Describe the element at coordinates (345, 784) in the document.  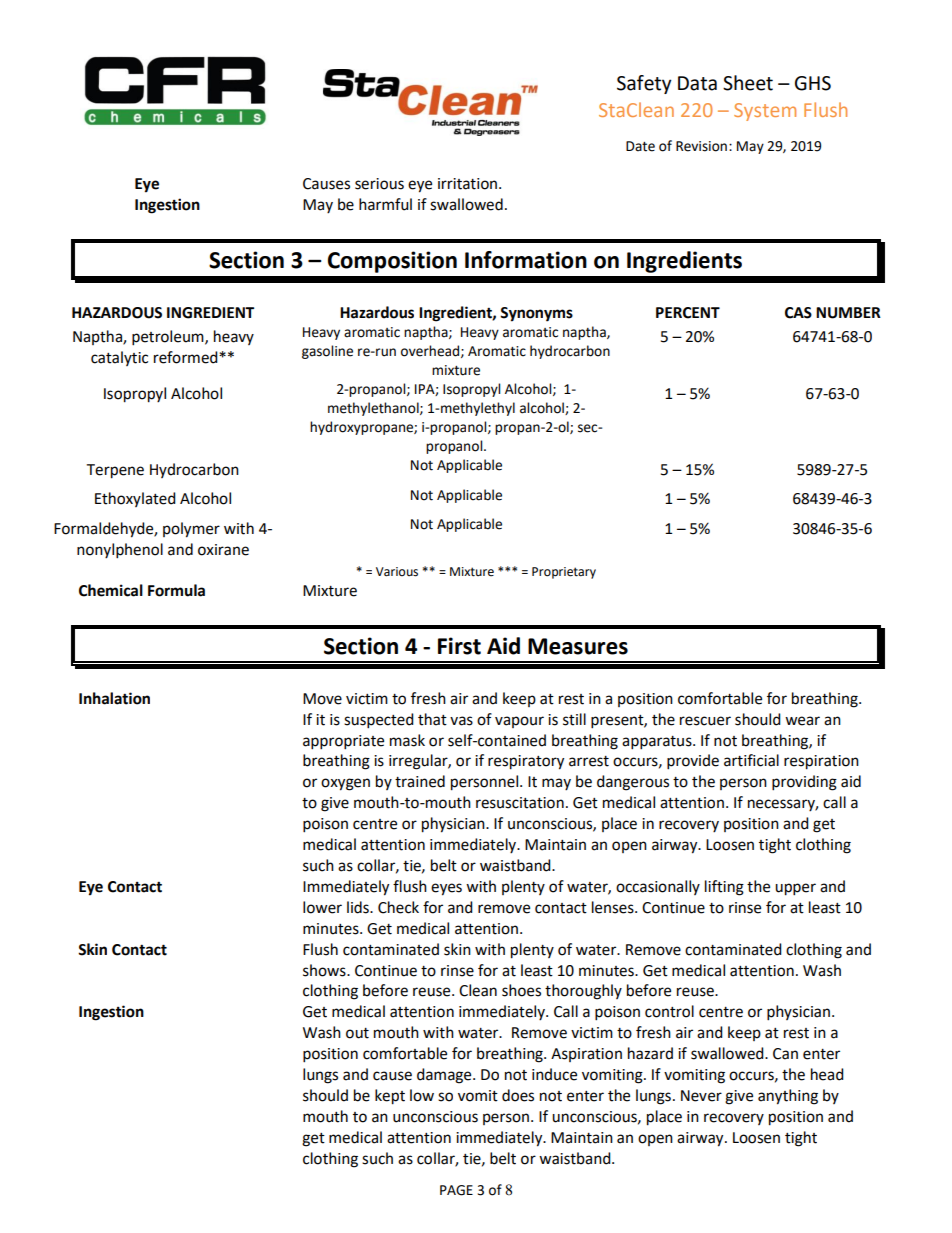
I see `oxygen` at that location.
